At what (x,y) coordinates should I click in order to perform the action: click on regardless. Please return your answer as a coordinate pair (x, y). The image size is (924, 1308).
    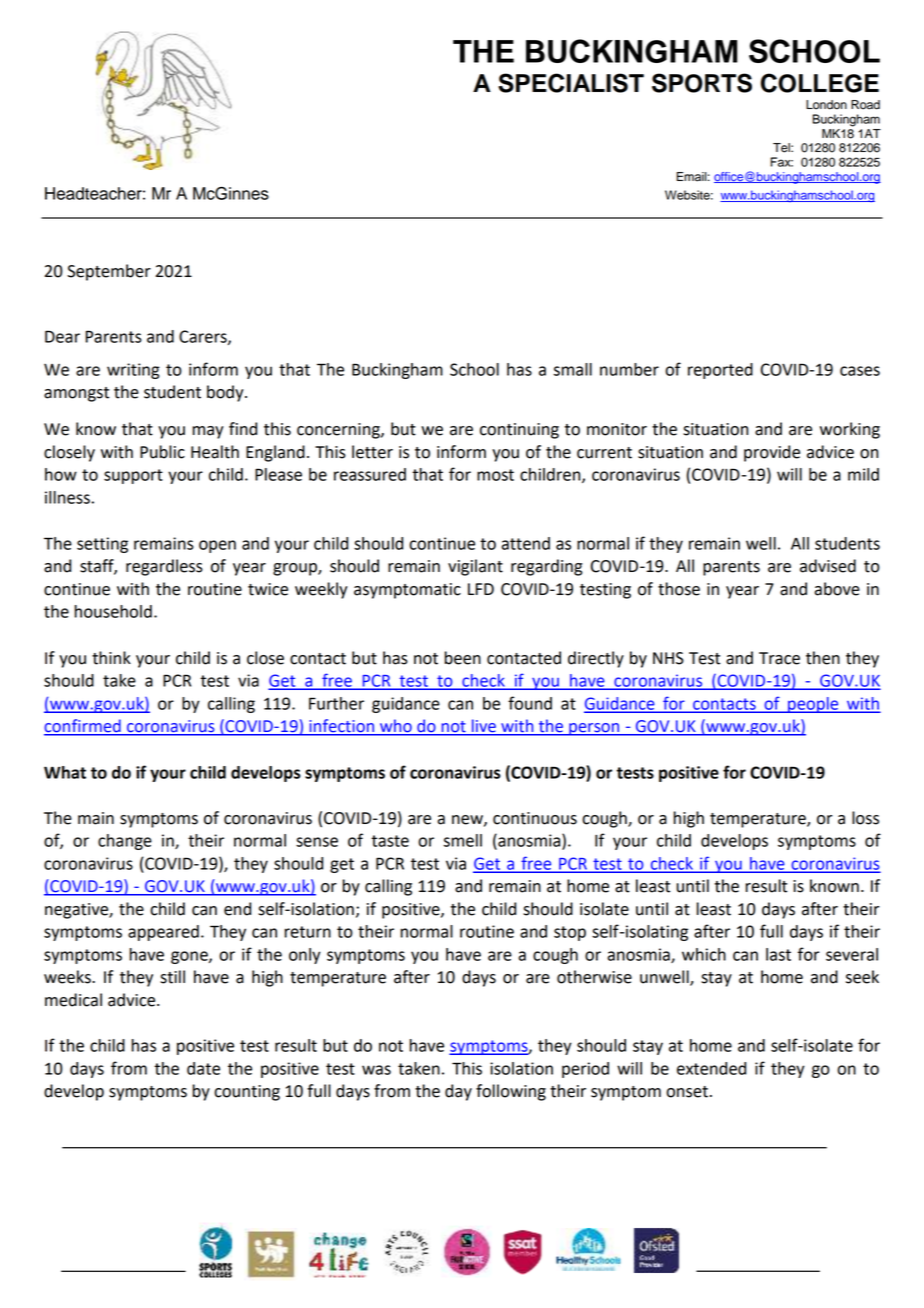
    Looking at the image, I should click on (164, 567).
